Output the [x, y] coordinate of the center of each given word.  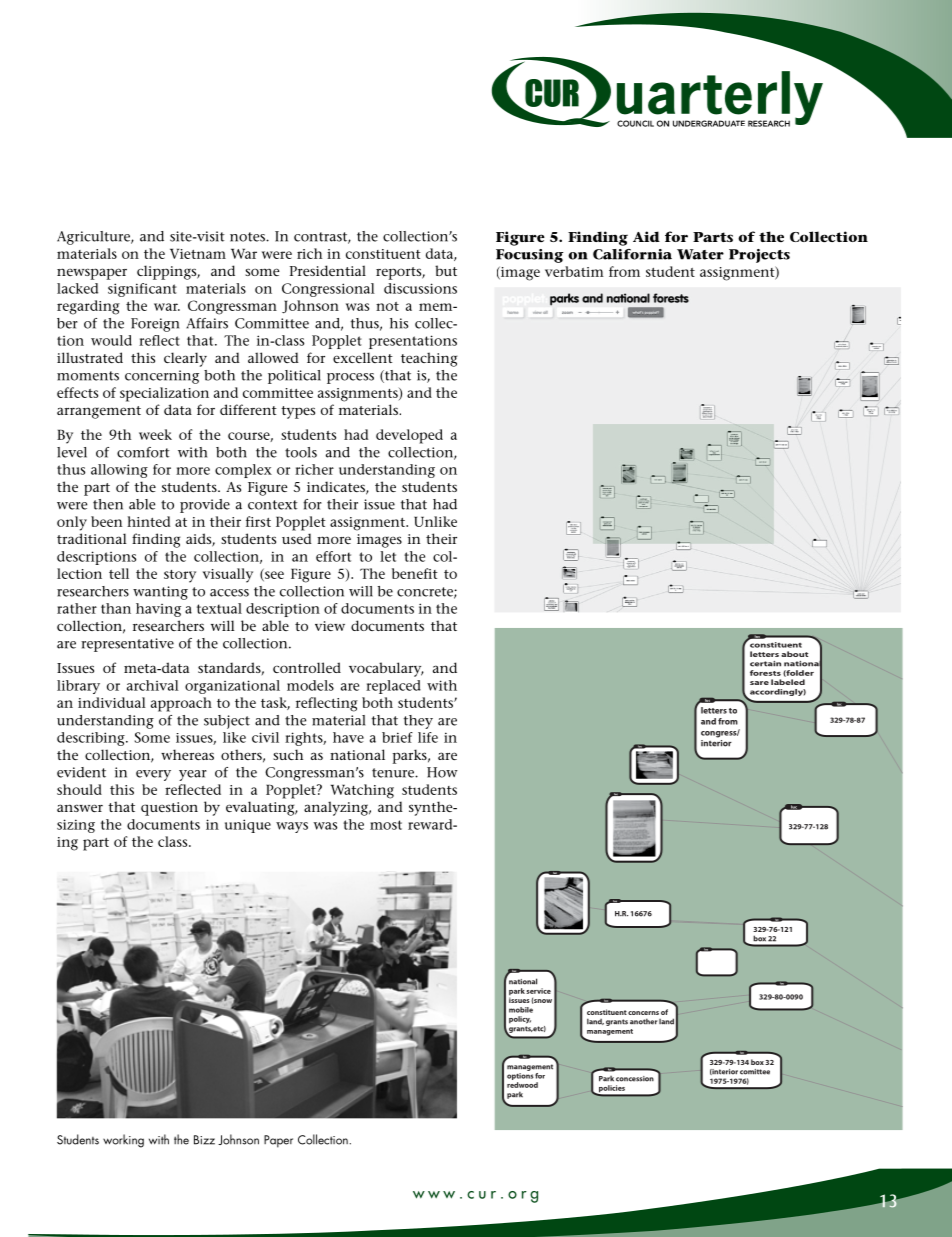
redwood [522, 1085]
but [446, 270]
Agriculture [94, 238]
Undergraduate [709, 123]
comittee [755, 1072]
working [123, 1141]
